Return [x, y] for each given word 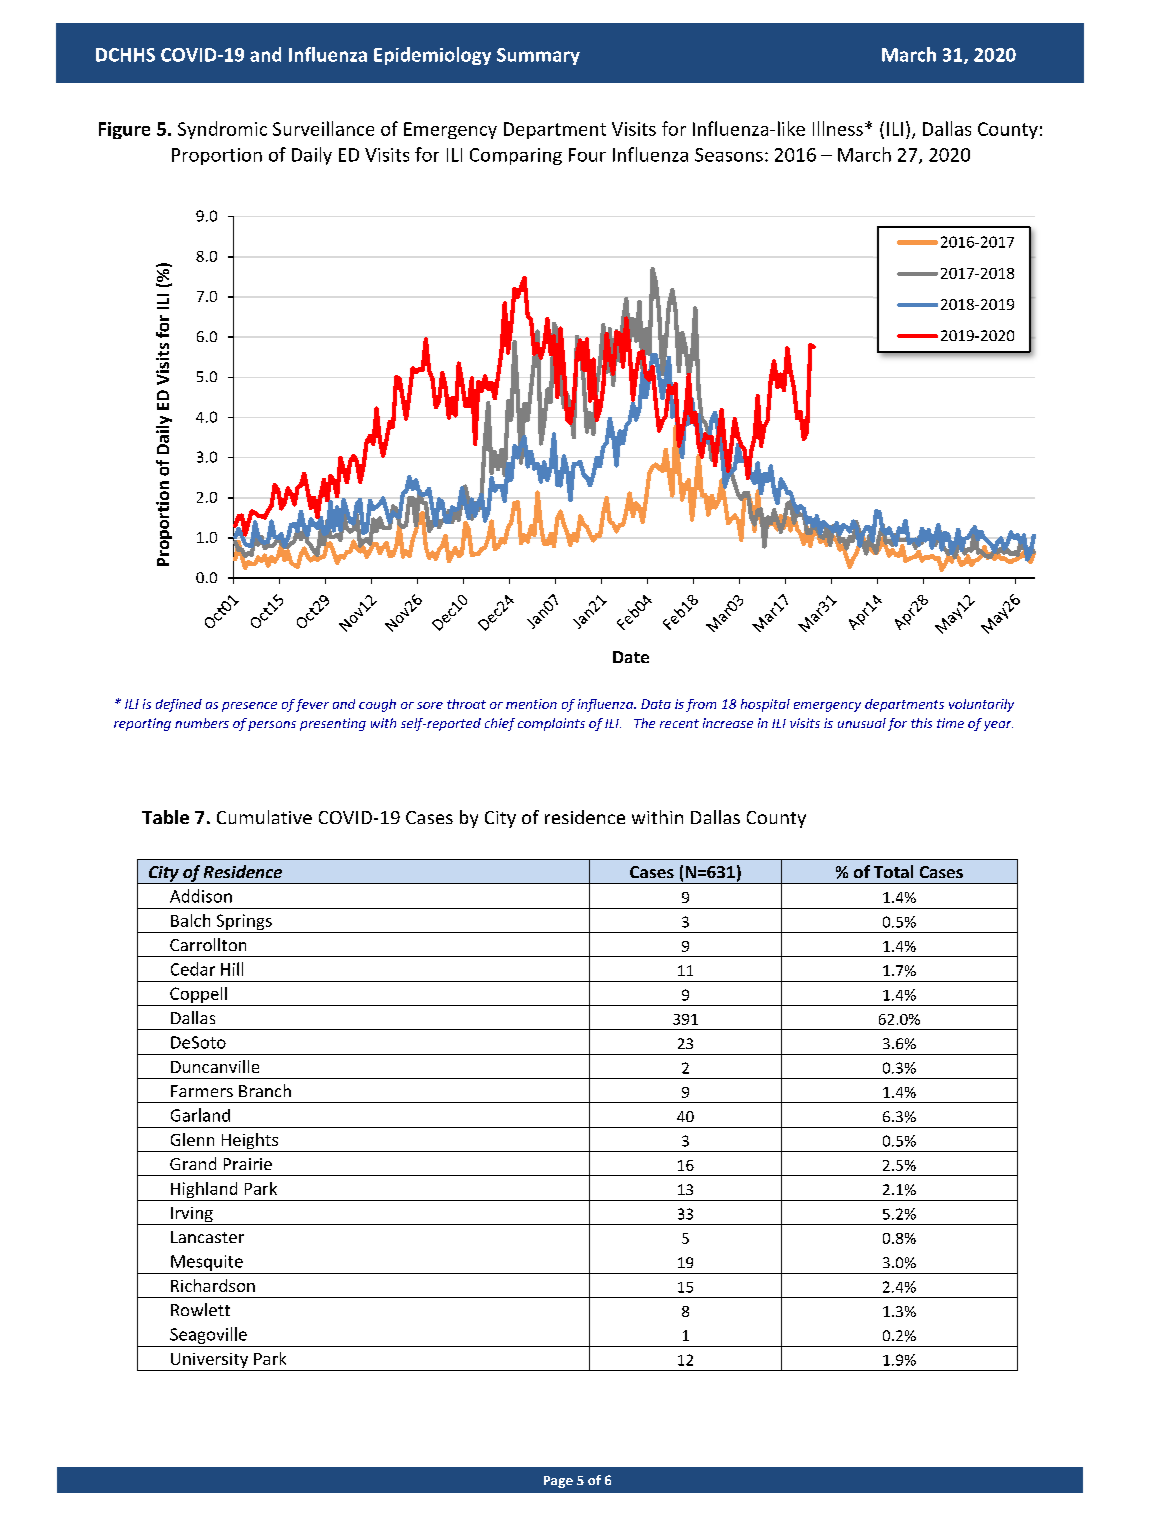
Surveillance [323, 128]
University [209, 1362]
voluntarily [981, 705]
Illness [838, 128]
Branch [265, 1090]
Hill [232, 969]
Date [631, 657]
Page [558, 1482]
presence [249, 707]
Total [893, 871]
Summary [538, 56]
